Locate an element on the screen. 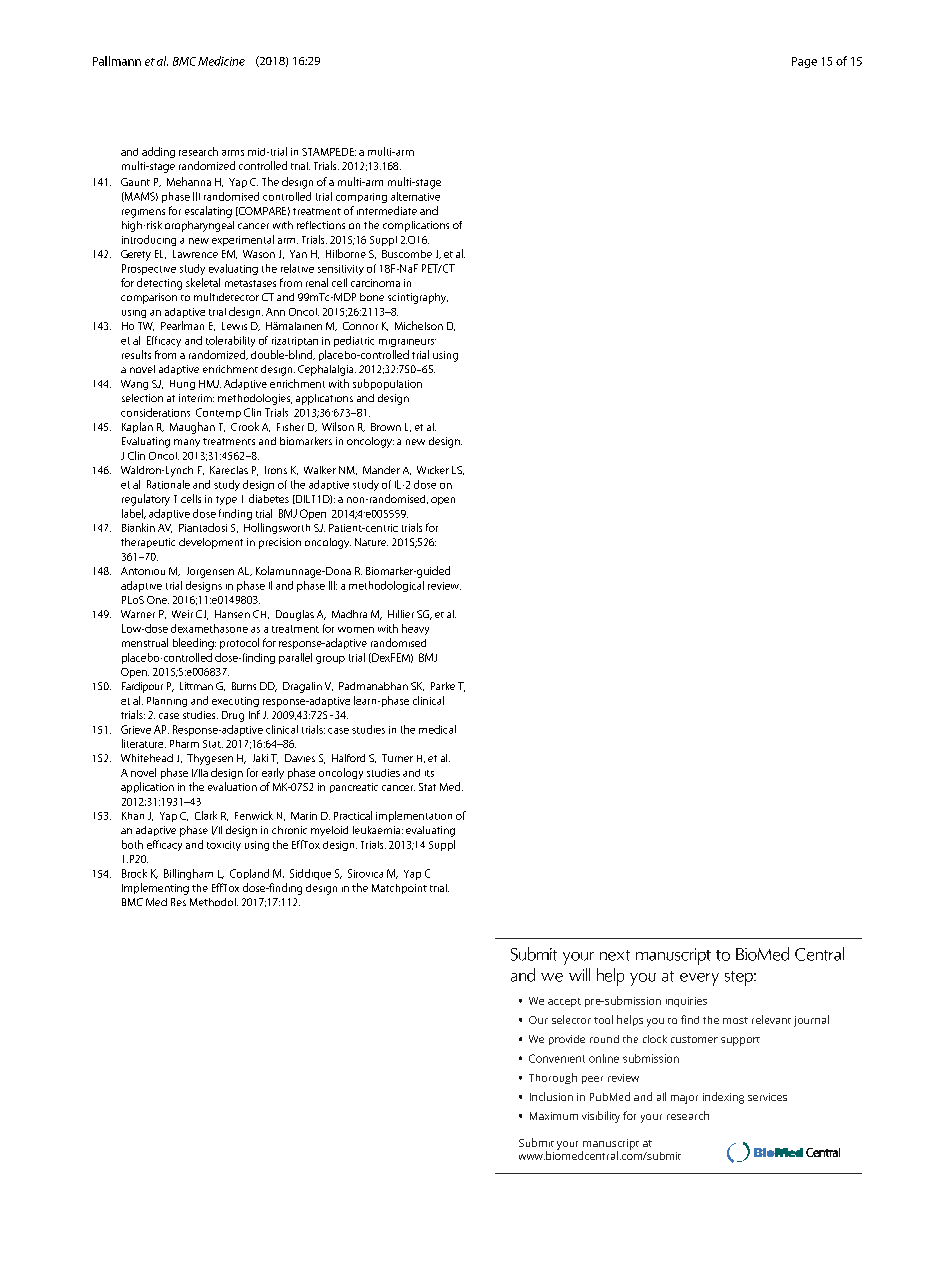 Image resolution: width=952 pixels, height=1266 pixels. Jorgensen is located at coordinates (210, 572).
